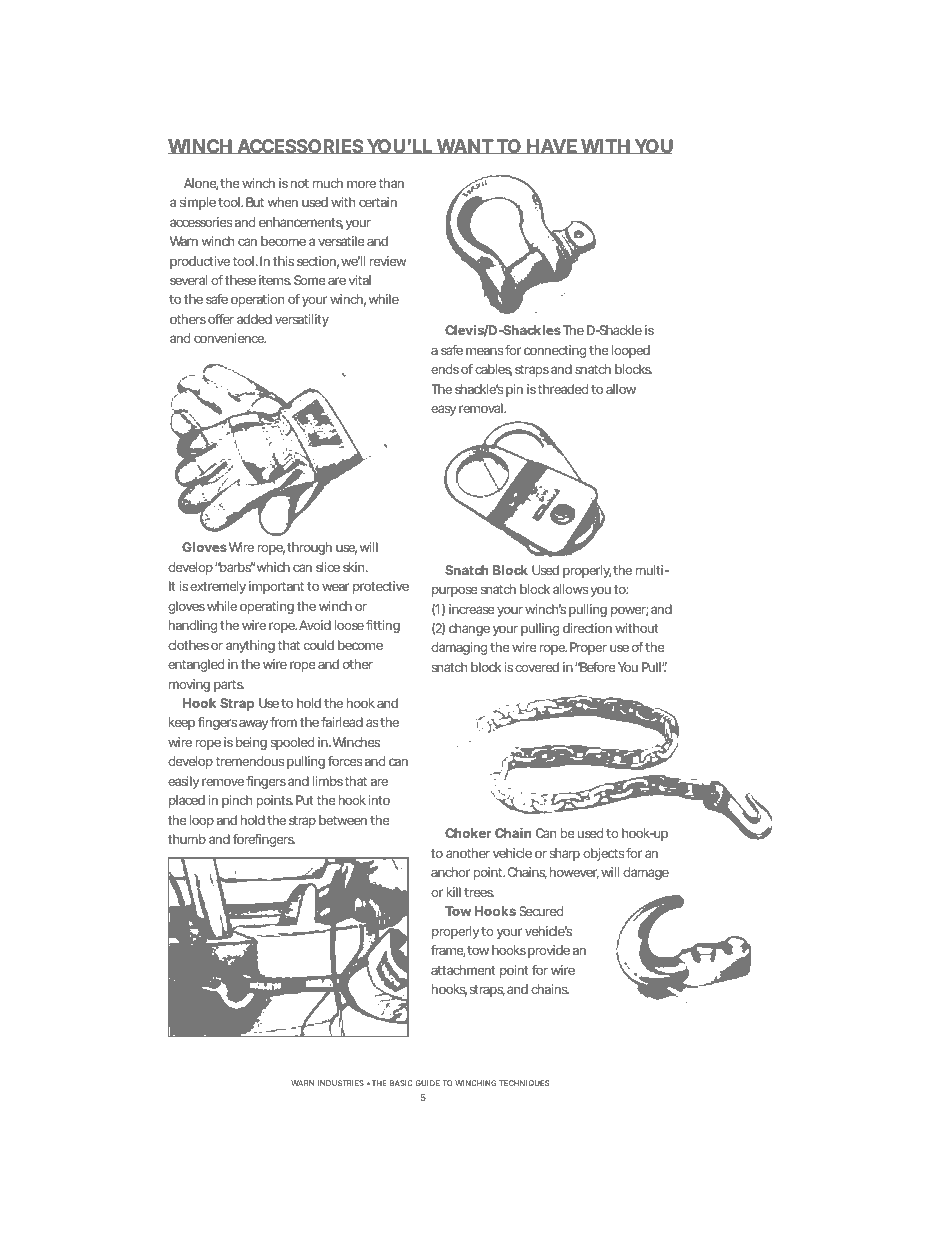  Describe the element at coordinates (443, 410) in the screenshot. I see `easy` at that location.
